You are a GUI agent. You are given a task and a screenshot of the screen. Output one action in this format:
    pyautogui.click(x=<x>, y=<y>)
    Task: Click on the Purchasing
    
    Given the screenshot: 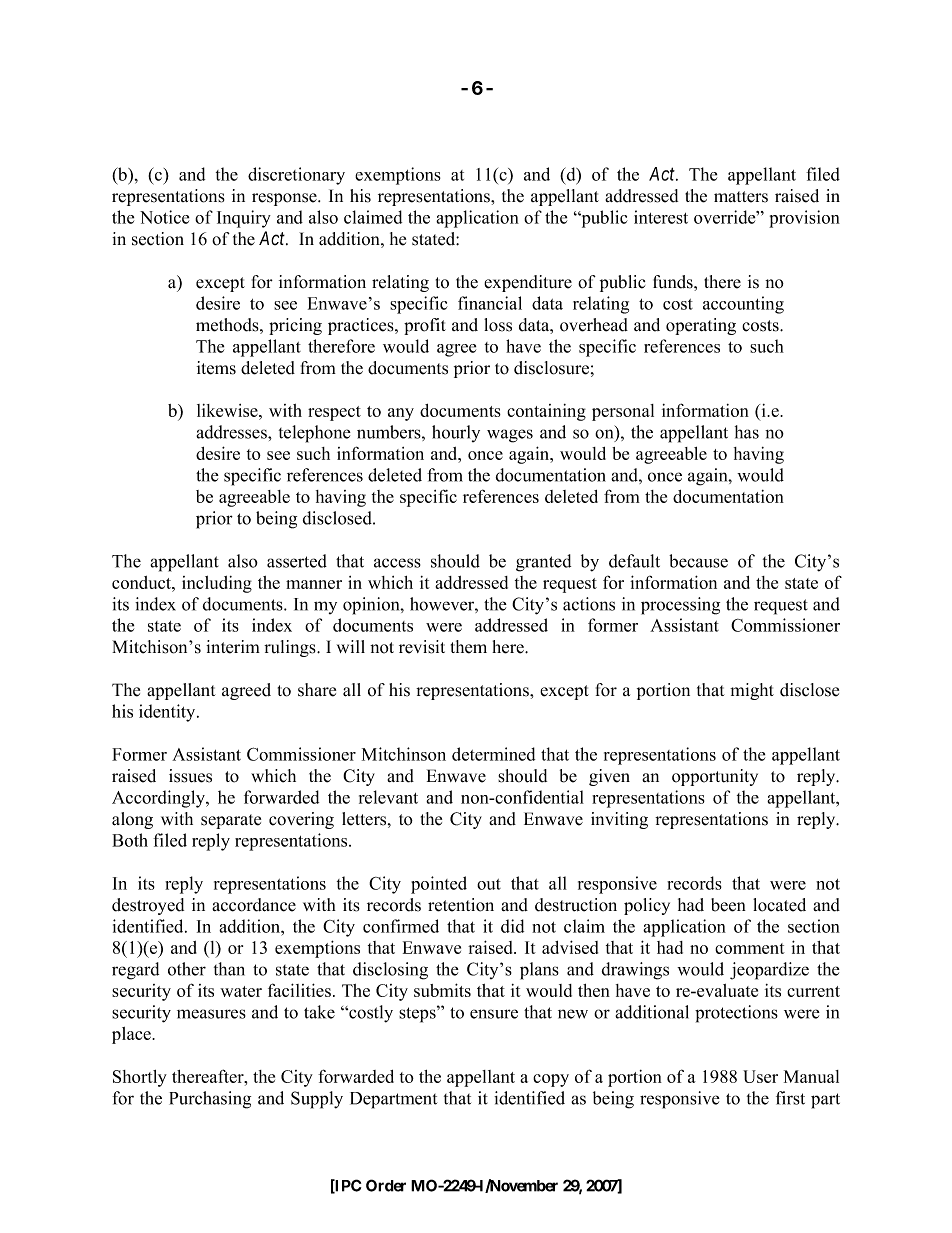 What is the action you would take?
    pyautogui.click(x=210, y=1100)
